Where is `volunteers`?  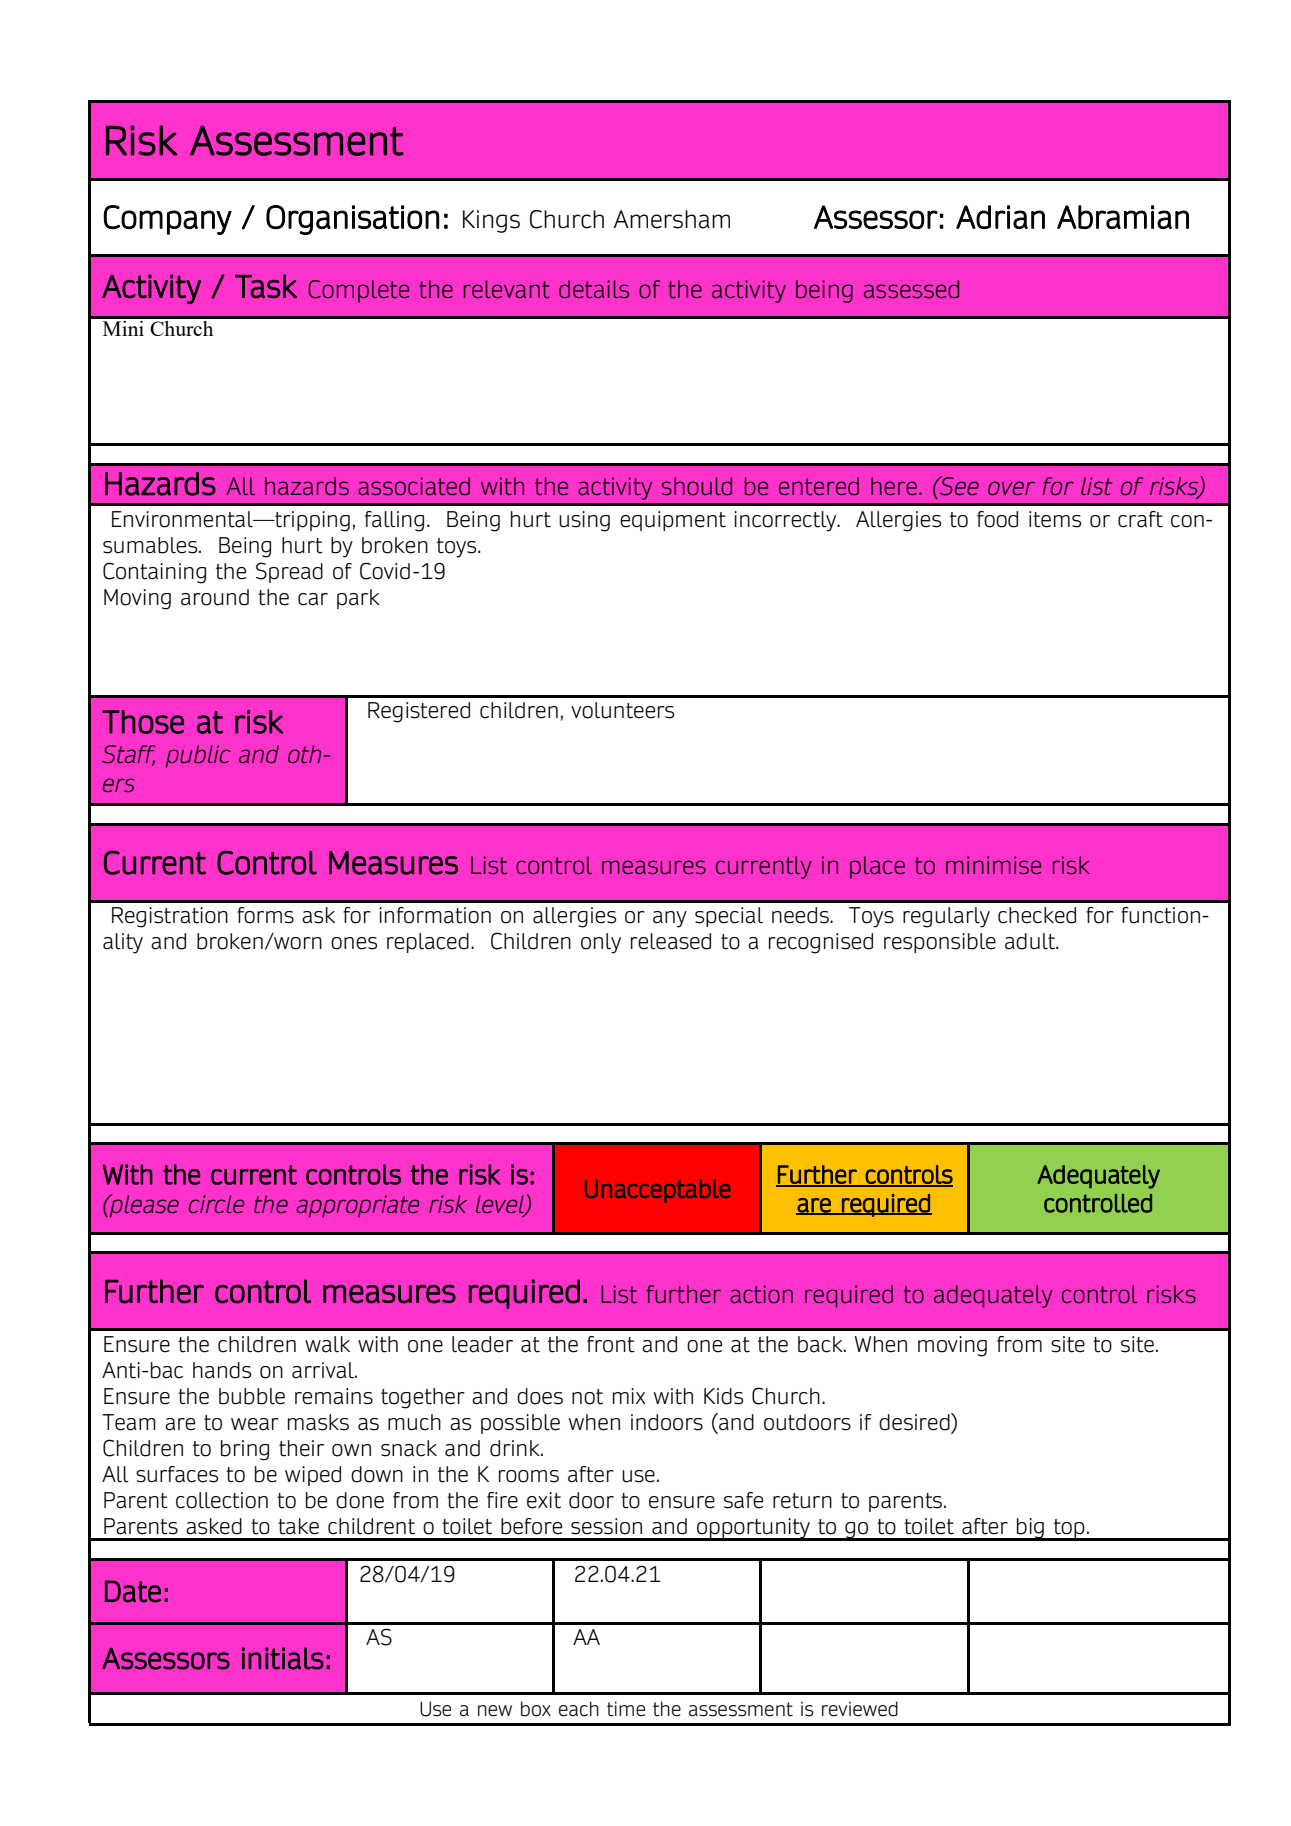
volunteers is located at coordinates (622, 710).
